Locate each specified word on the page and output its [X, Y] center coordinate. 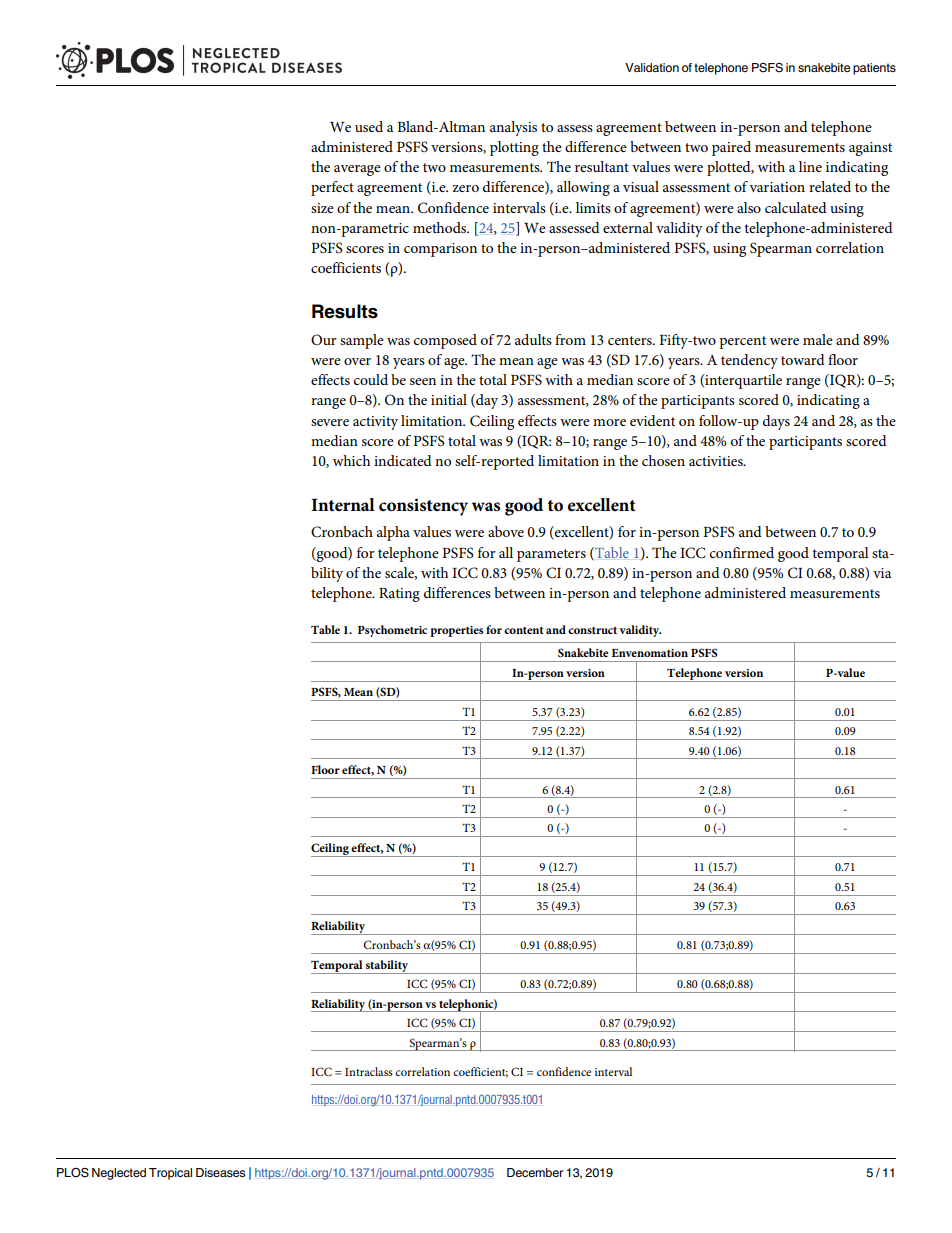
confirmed [742, 552]
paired [731, 148]
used [369, 126]
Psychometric [392, 631]
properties [457, 631]
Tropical [170, 1174]
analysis [513, 128]
